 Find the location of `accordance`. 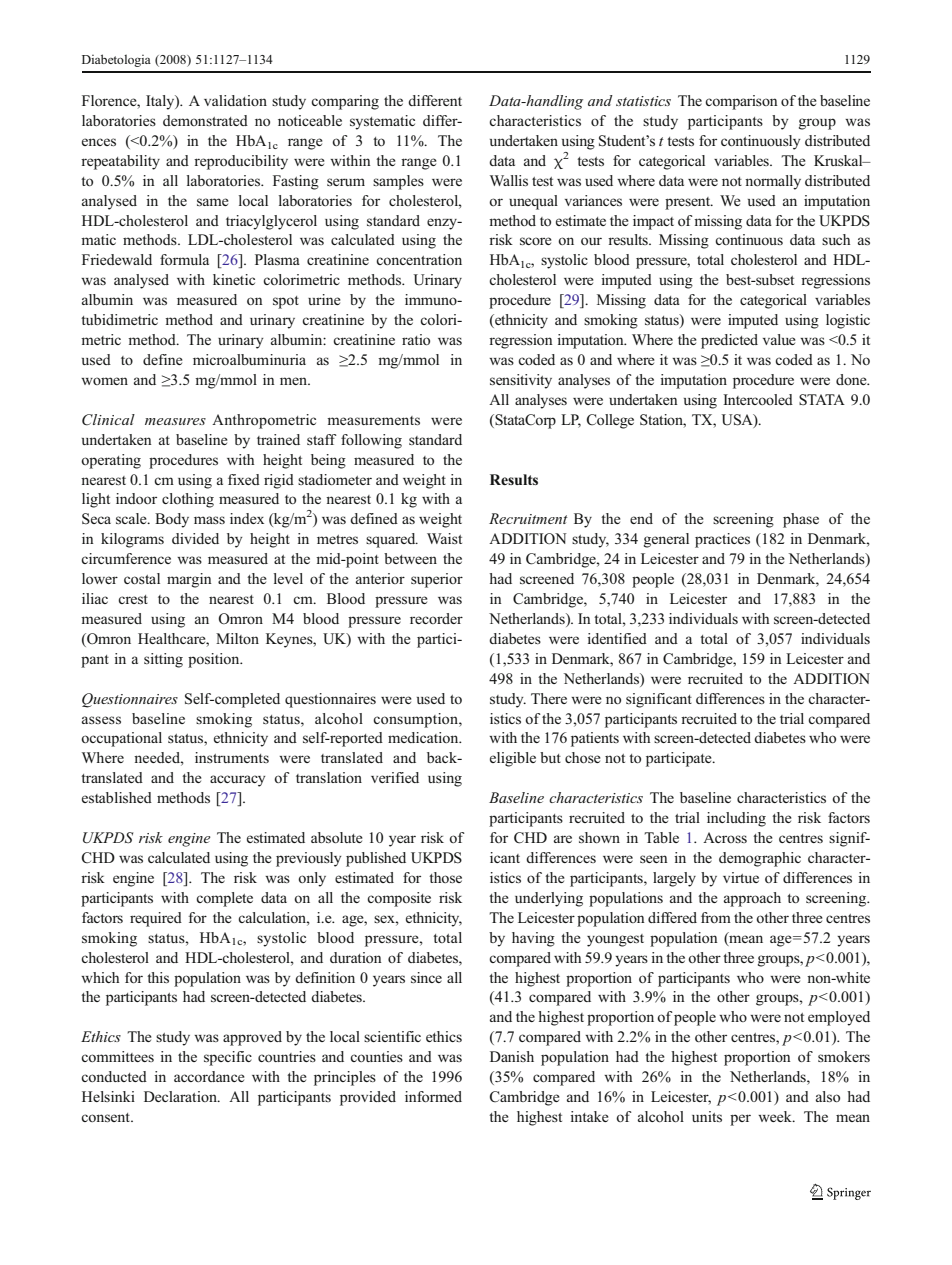

accordance is located at coordinates (209, 1076).
